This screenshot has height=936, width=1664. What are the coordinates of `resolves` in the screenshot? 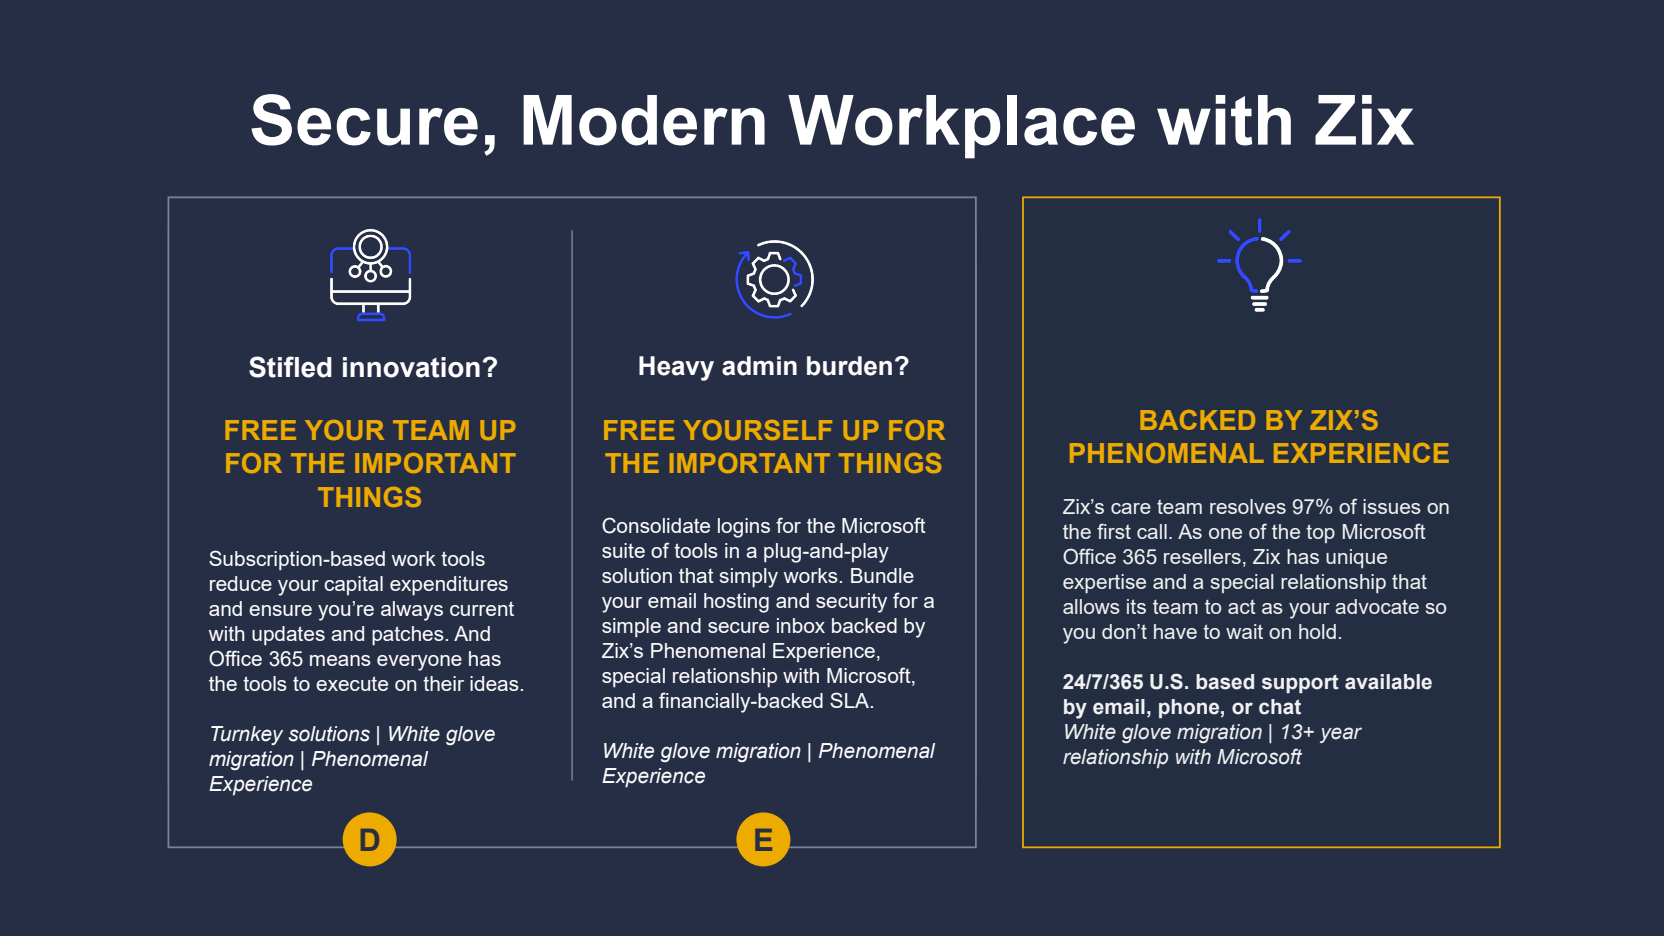 It's located at (1248, 506).
